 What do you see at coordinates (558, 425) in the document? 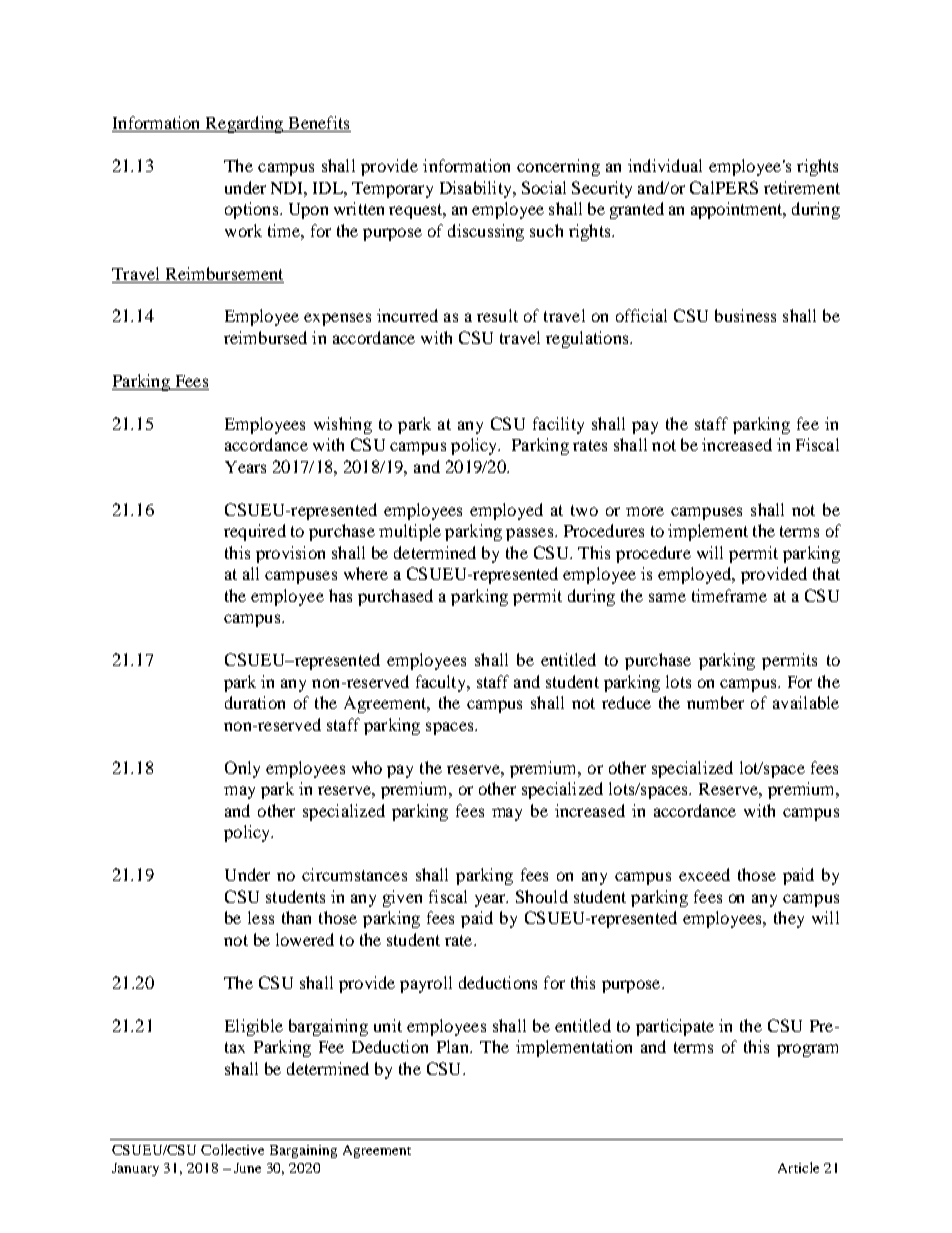
I see `facility` at bounding box center [558, 425].
